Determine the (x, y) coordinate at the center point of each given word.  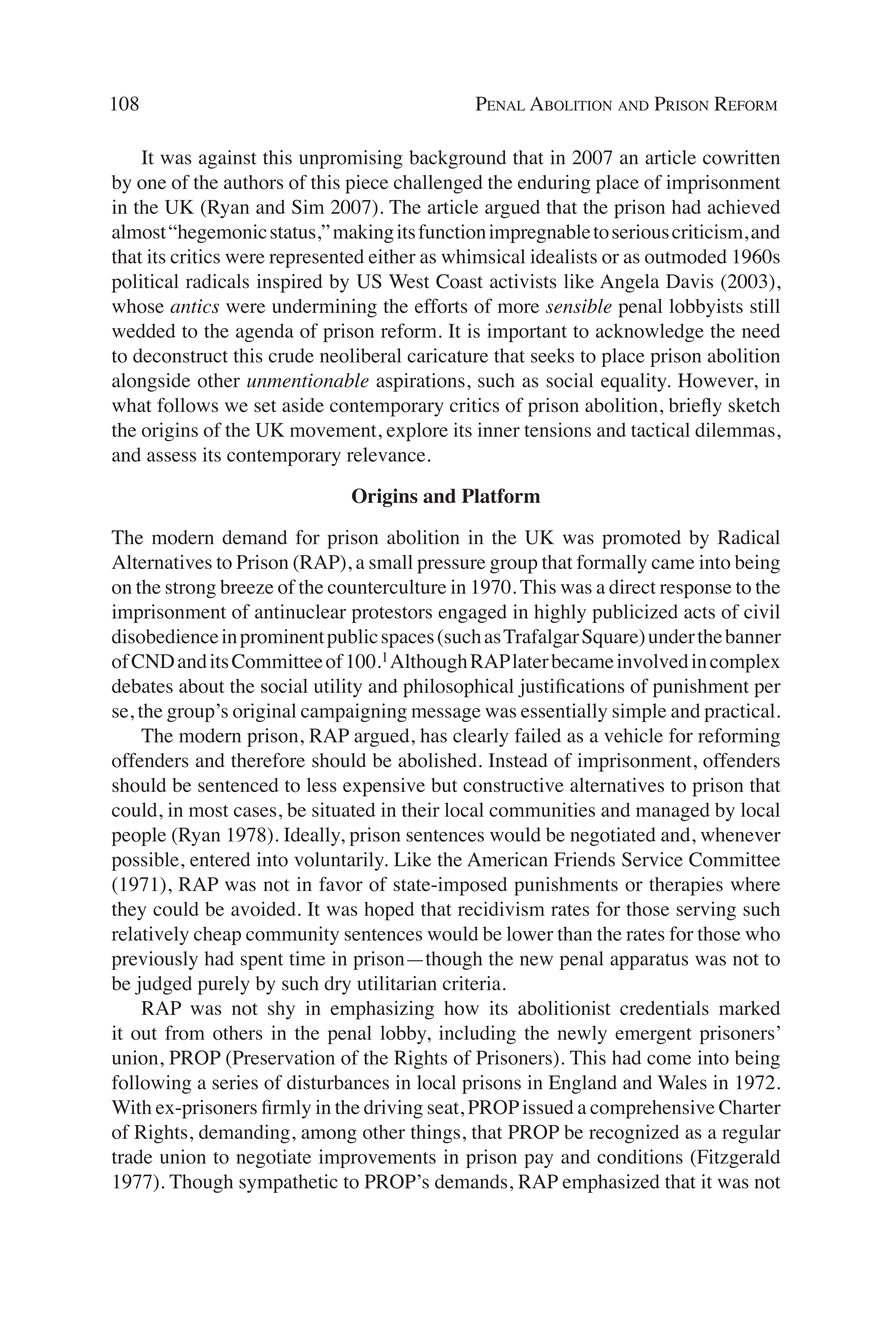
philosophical (458, 688)
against (227, 159)
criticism (709, 231)
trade (132, 1156)
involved (652, 661)
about (202, 686)
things (435, 1134)
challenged (438, 184)
